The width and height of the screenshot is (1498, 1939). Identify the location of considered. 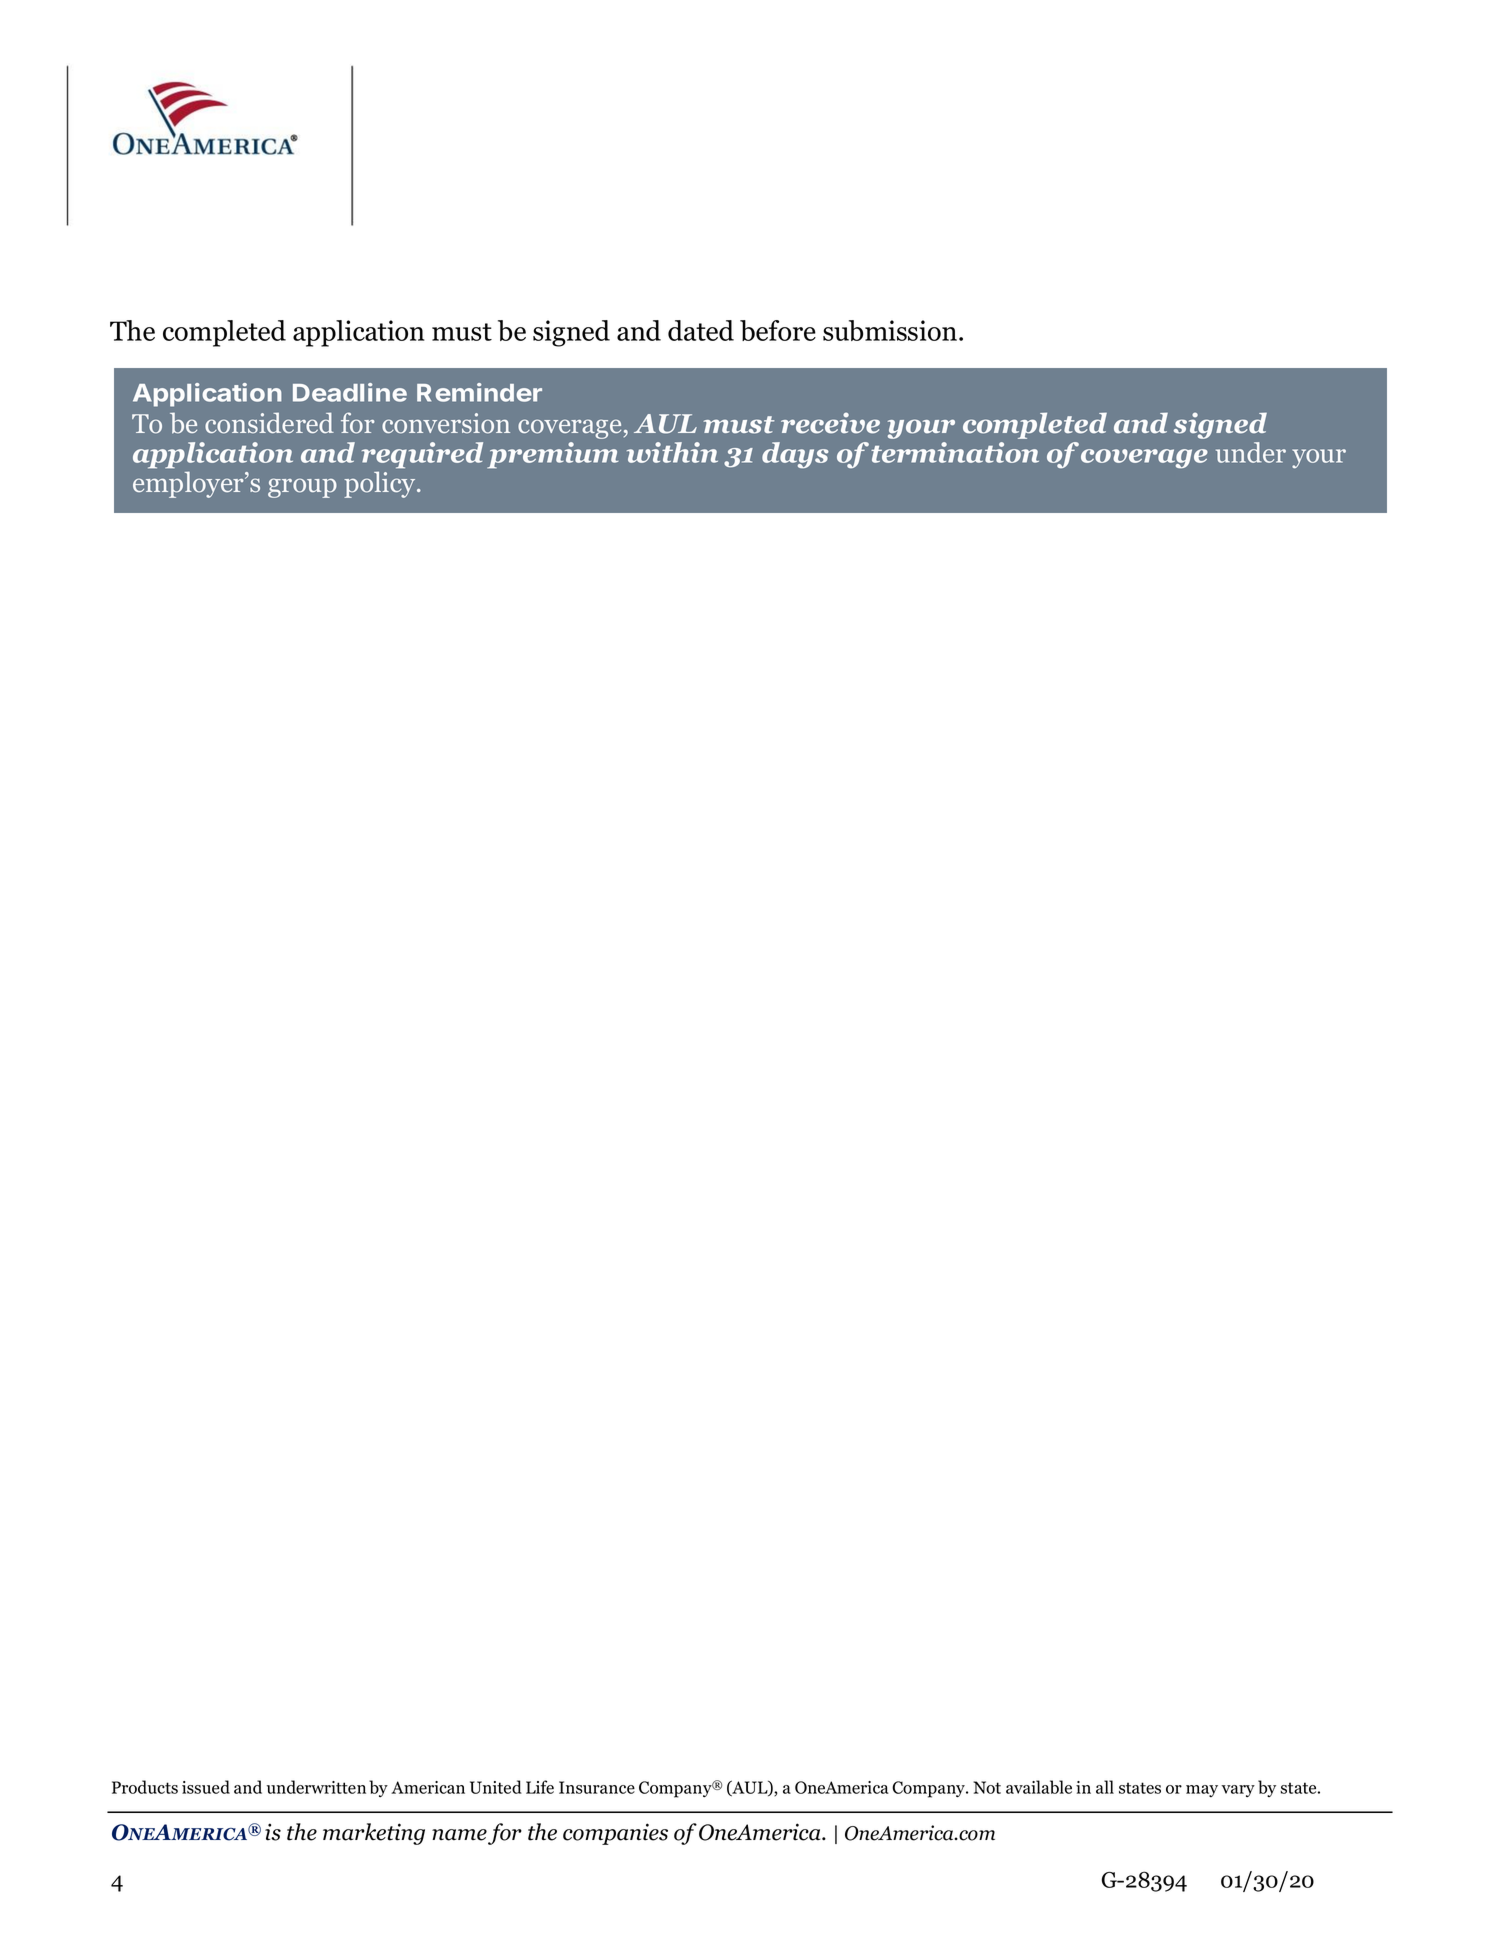
(269, 423).
